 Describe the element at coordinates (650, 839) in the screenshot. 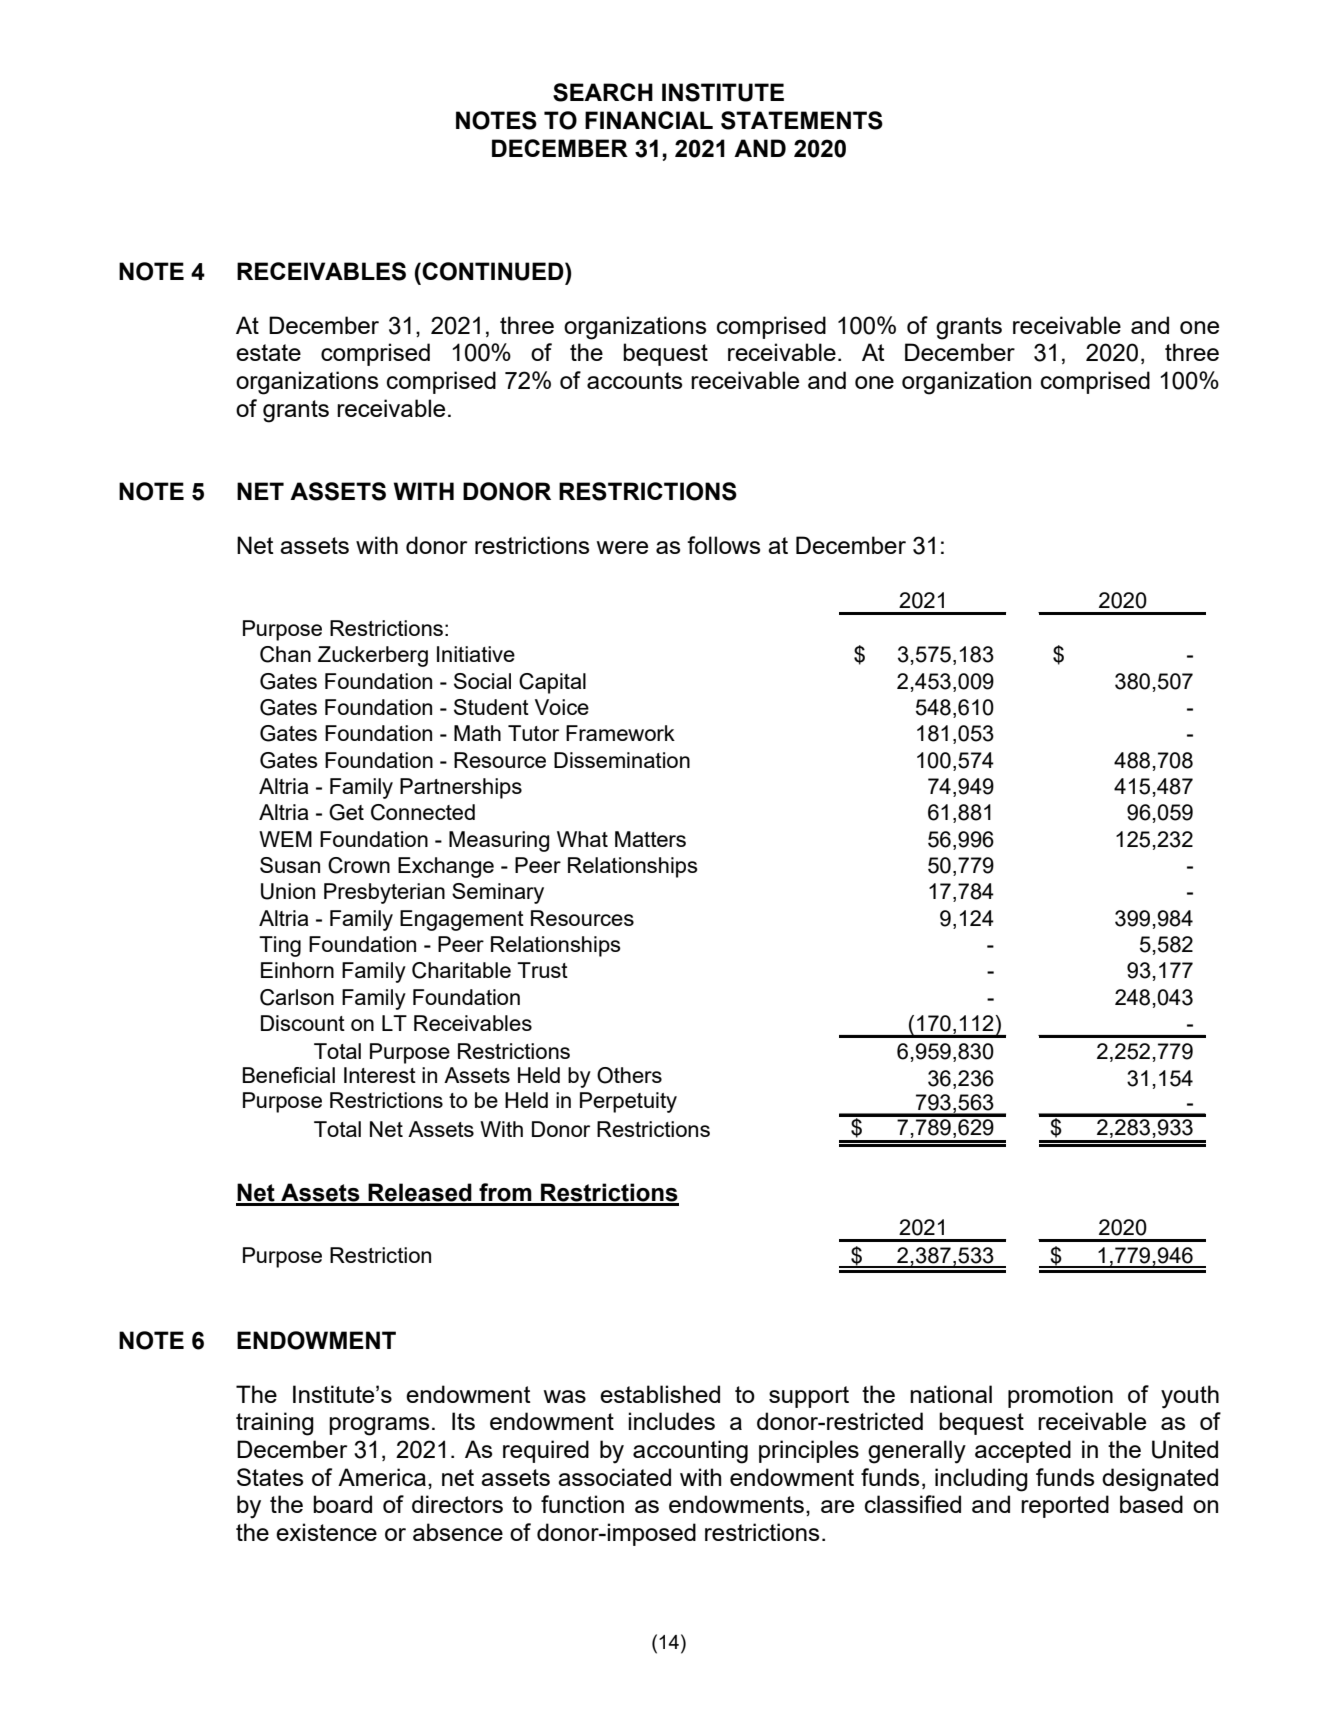

I see `Matters` at that location.
